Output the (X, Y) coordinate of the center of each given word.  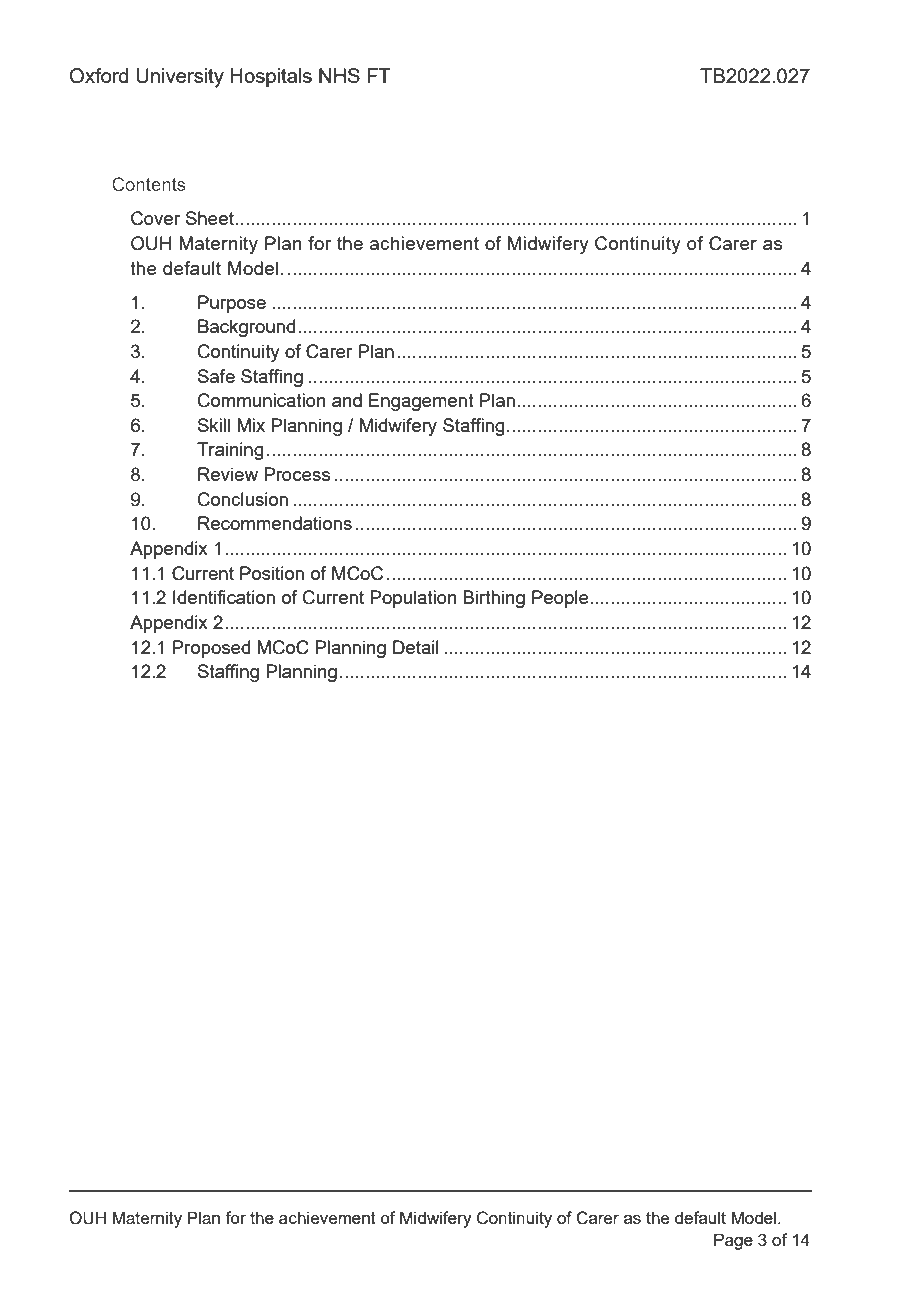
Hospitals (271, 77)
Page (733, 1241)
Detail (416, 647)
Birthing (494, 599)
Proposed (211, 649)
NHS (339, 75)
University (180, 78)
